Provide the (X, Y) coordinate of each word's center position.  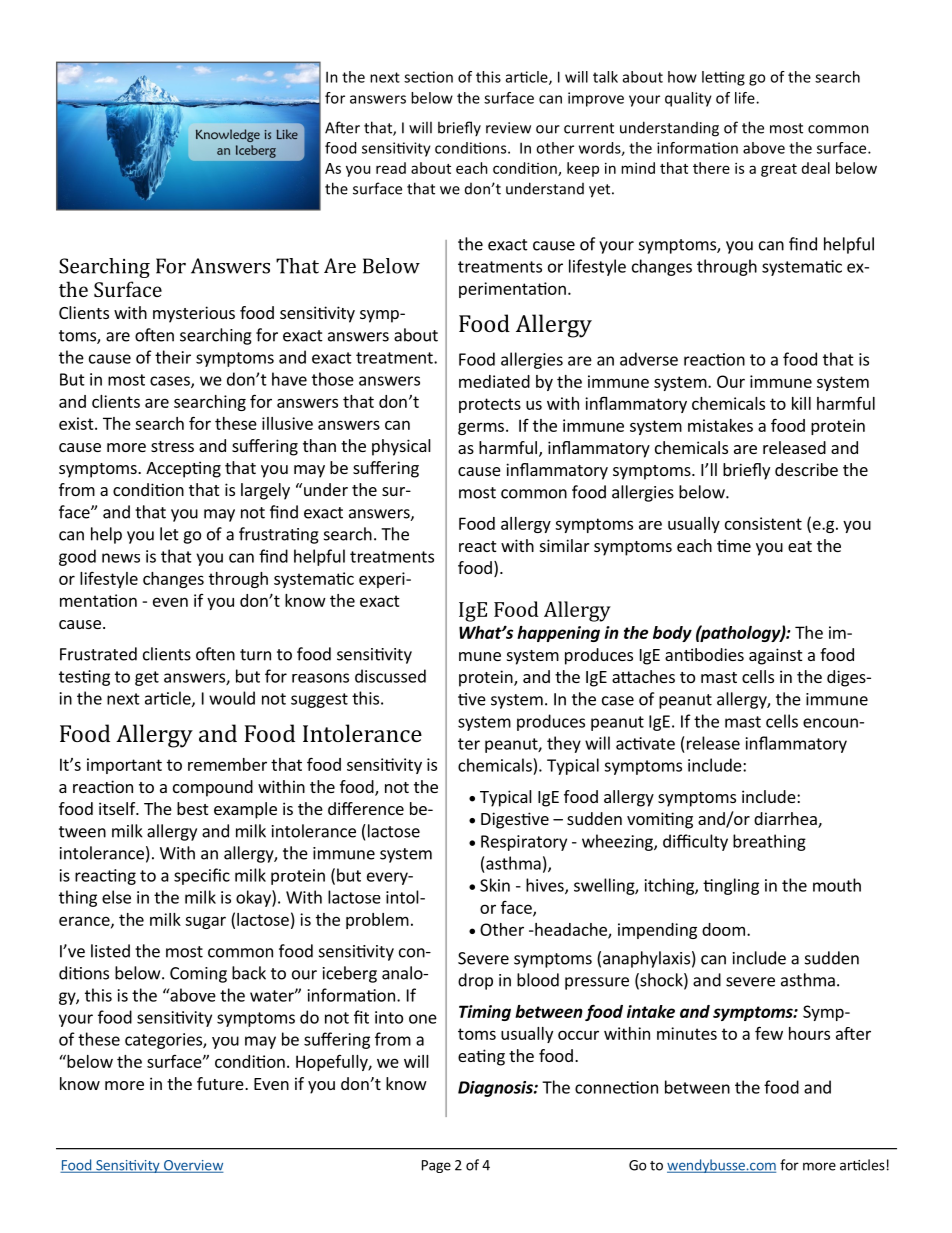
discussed (390, 676)
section (428, 77)
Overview (192, 1166)
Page (436, 1166)
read (391, 168)
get (147, 678)
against (775, 656)
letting (723, 78)
